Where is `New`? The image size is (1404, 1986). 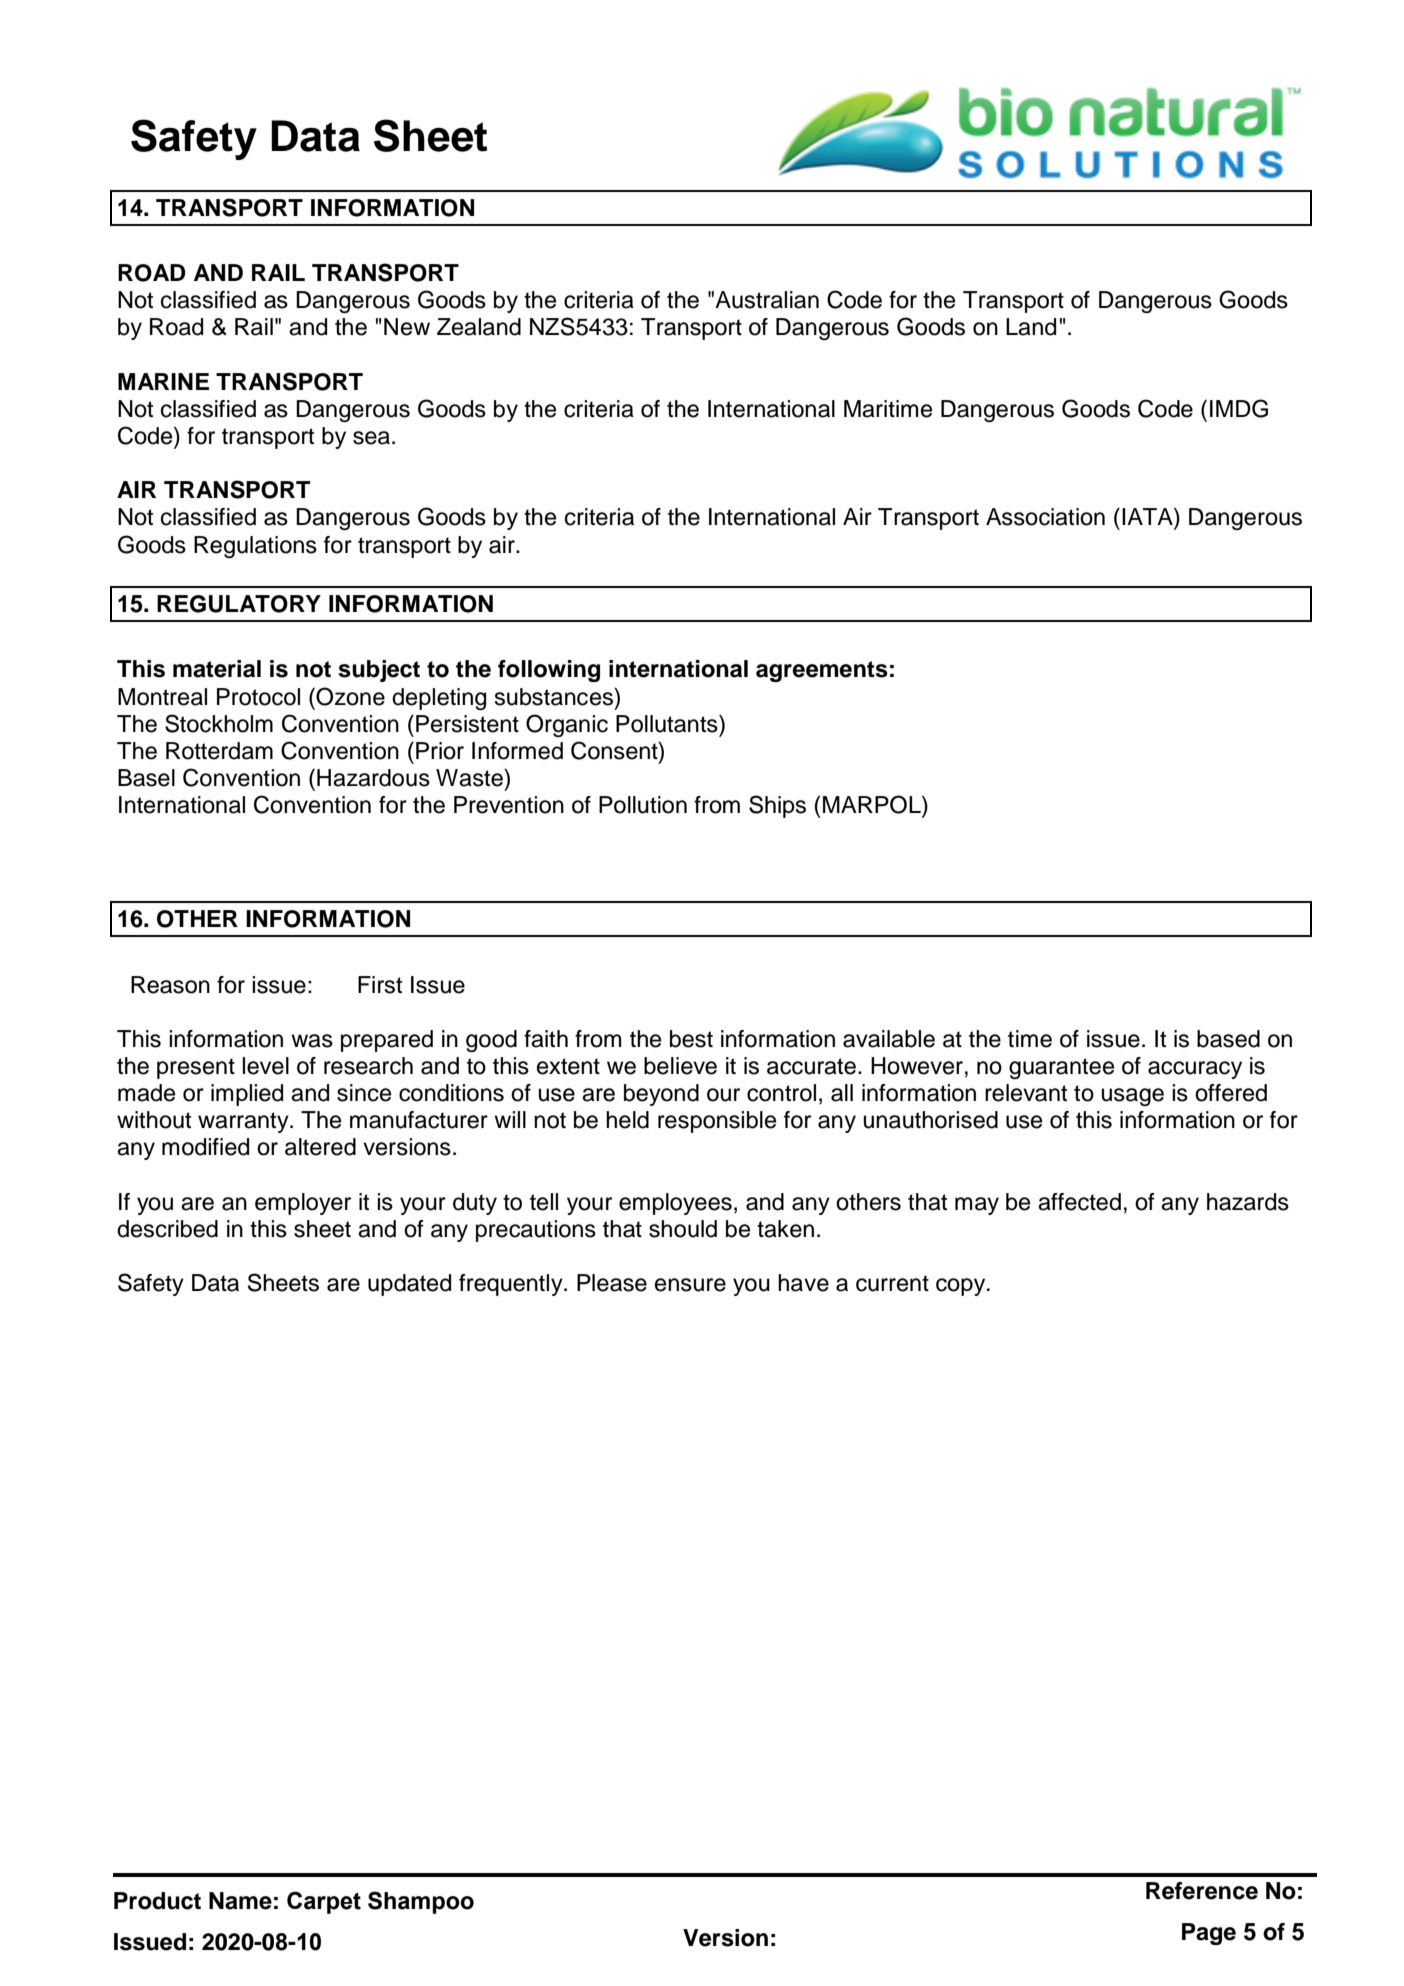 New is located at coordinates (407, 327).
